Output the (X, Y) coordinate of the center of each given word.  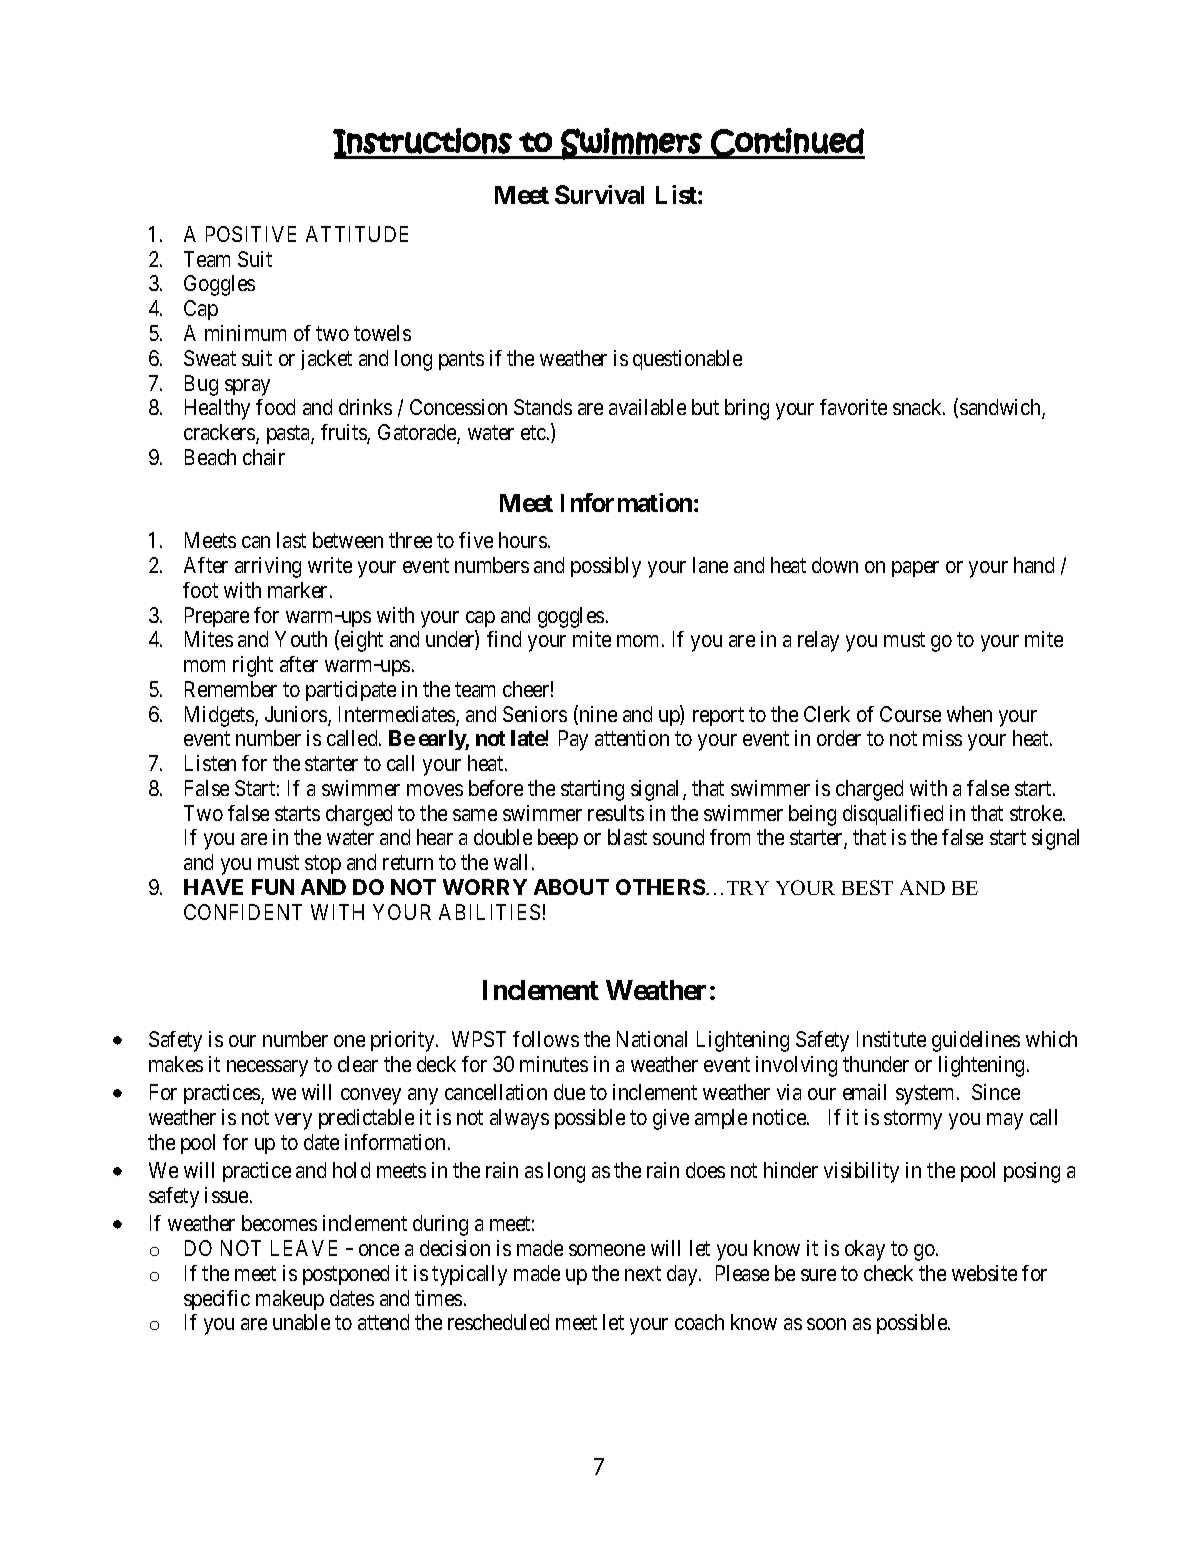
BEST (867, 887)
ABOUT (571, 887)
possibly (606, 567)
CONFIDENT (243, 912)
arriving (268, 567)
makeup (290, 1300)
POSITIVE (251, 234)
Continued (787, 143)
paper (915, 569)
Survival (599, 194)
